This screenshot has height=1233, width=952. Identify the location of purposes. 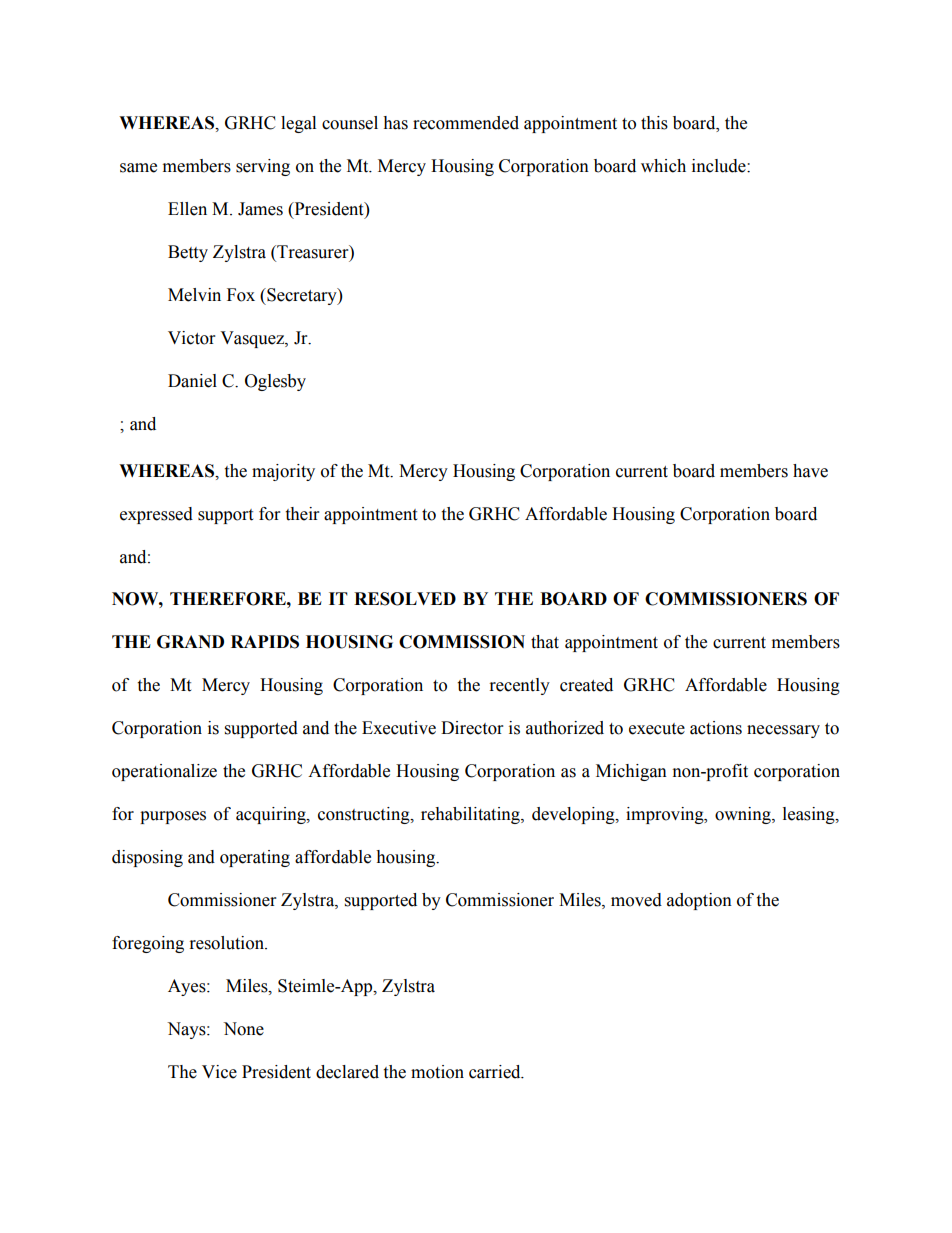
(173, 817).
